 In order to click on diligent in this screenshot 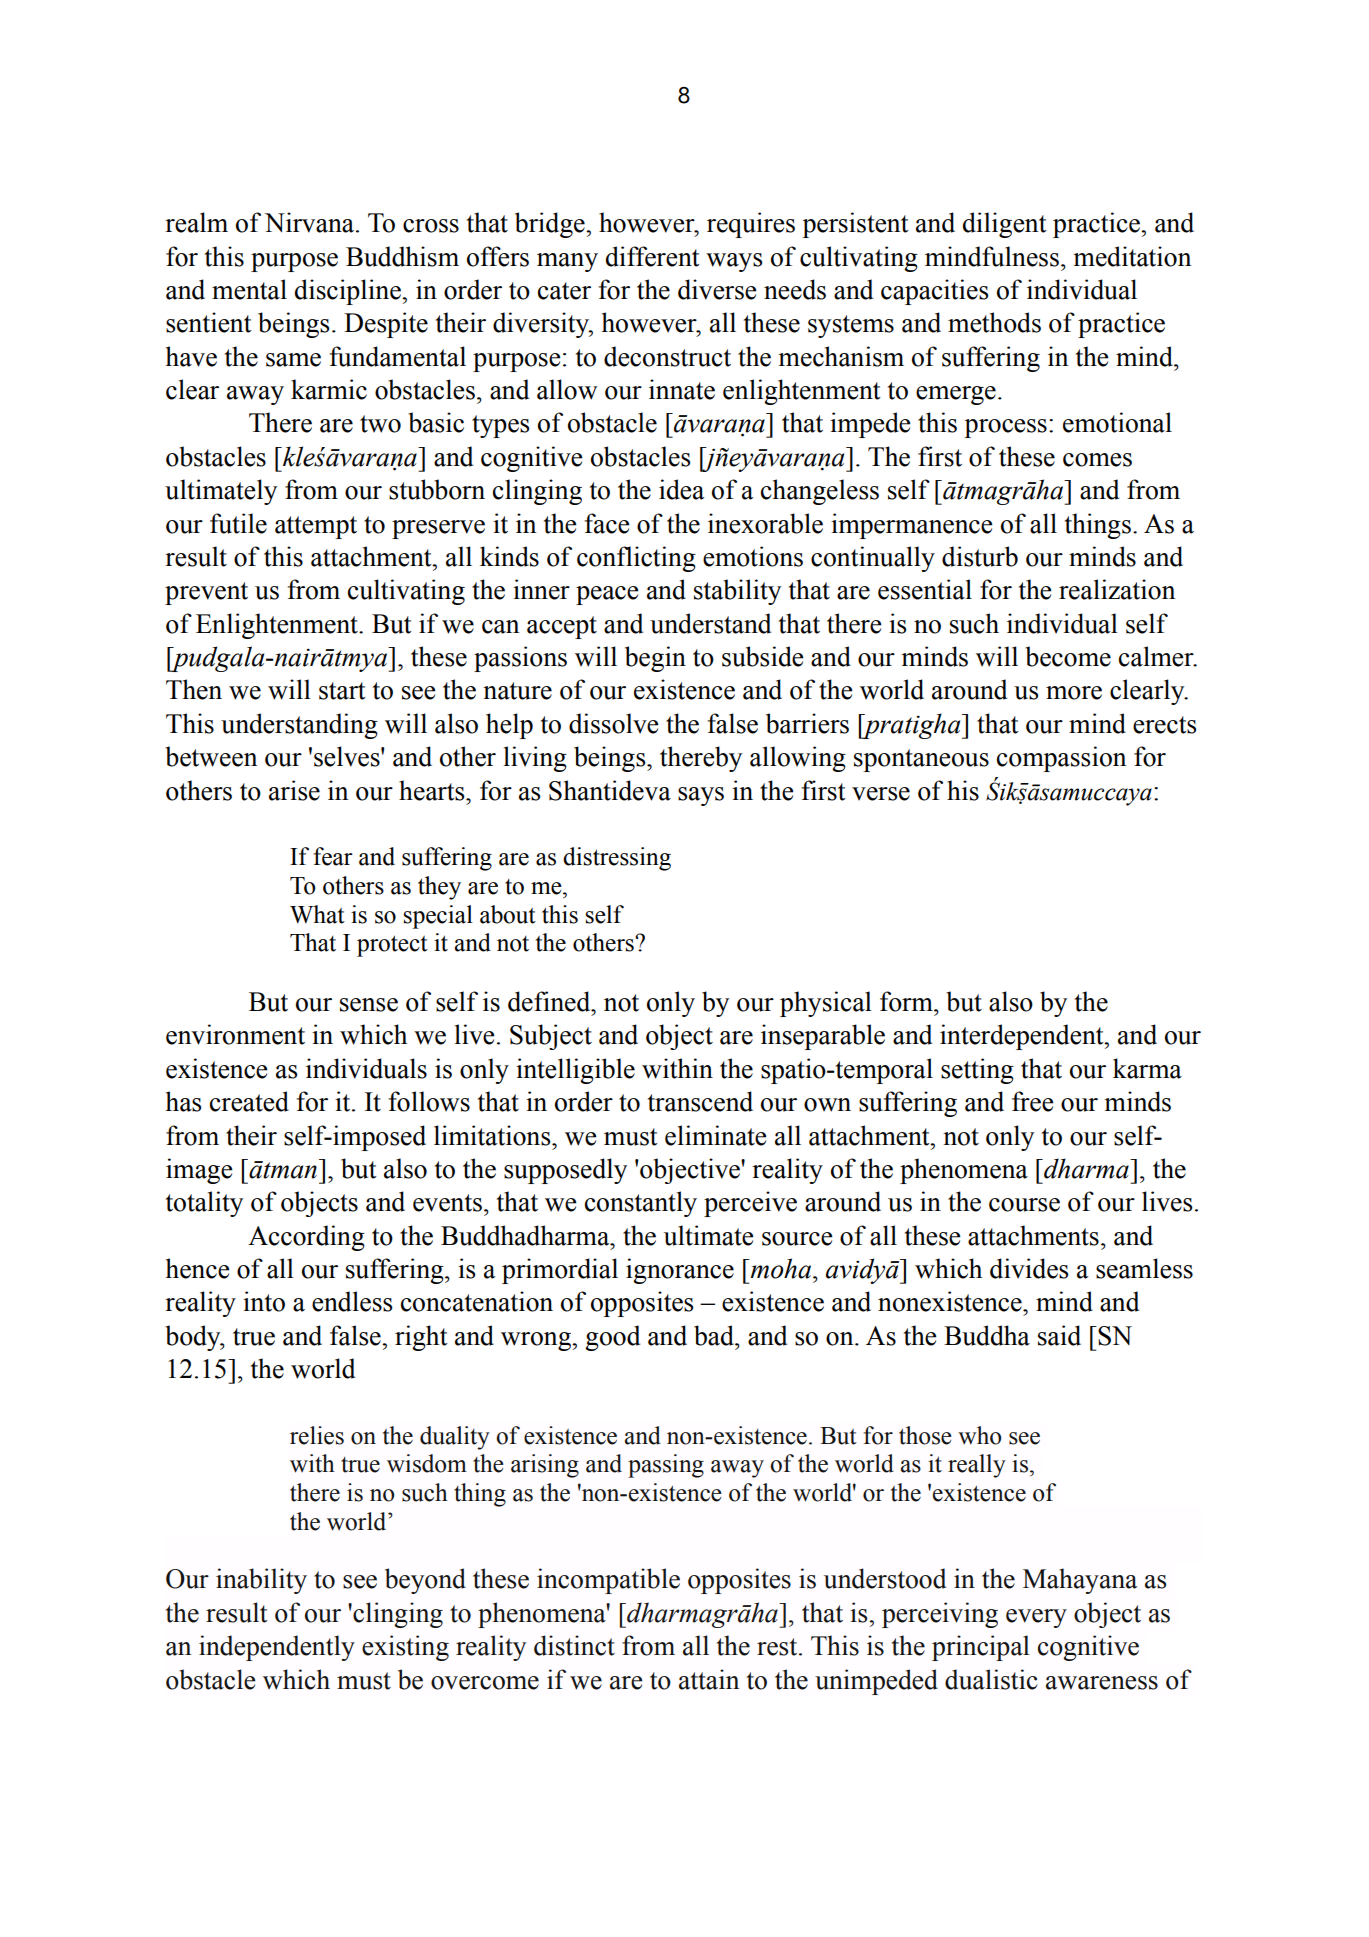, I will do `click(1005, 225)`.
